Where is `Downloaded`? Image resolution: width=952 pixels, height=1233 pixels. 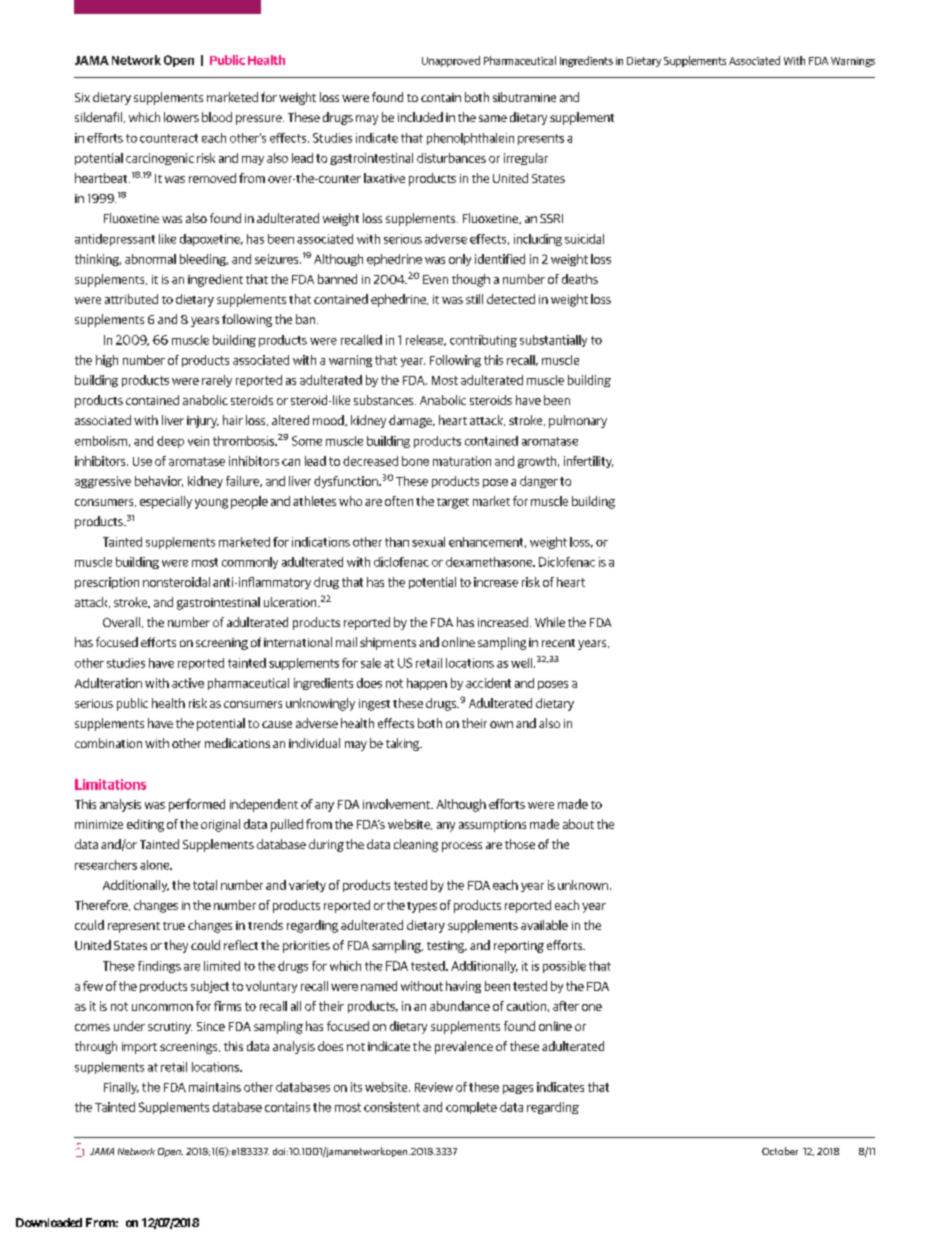
Downloaded is located at coordinates (49, 1222).
